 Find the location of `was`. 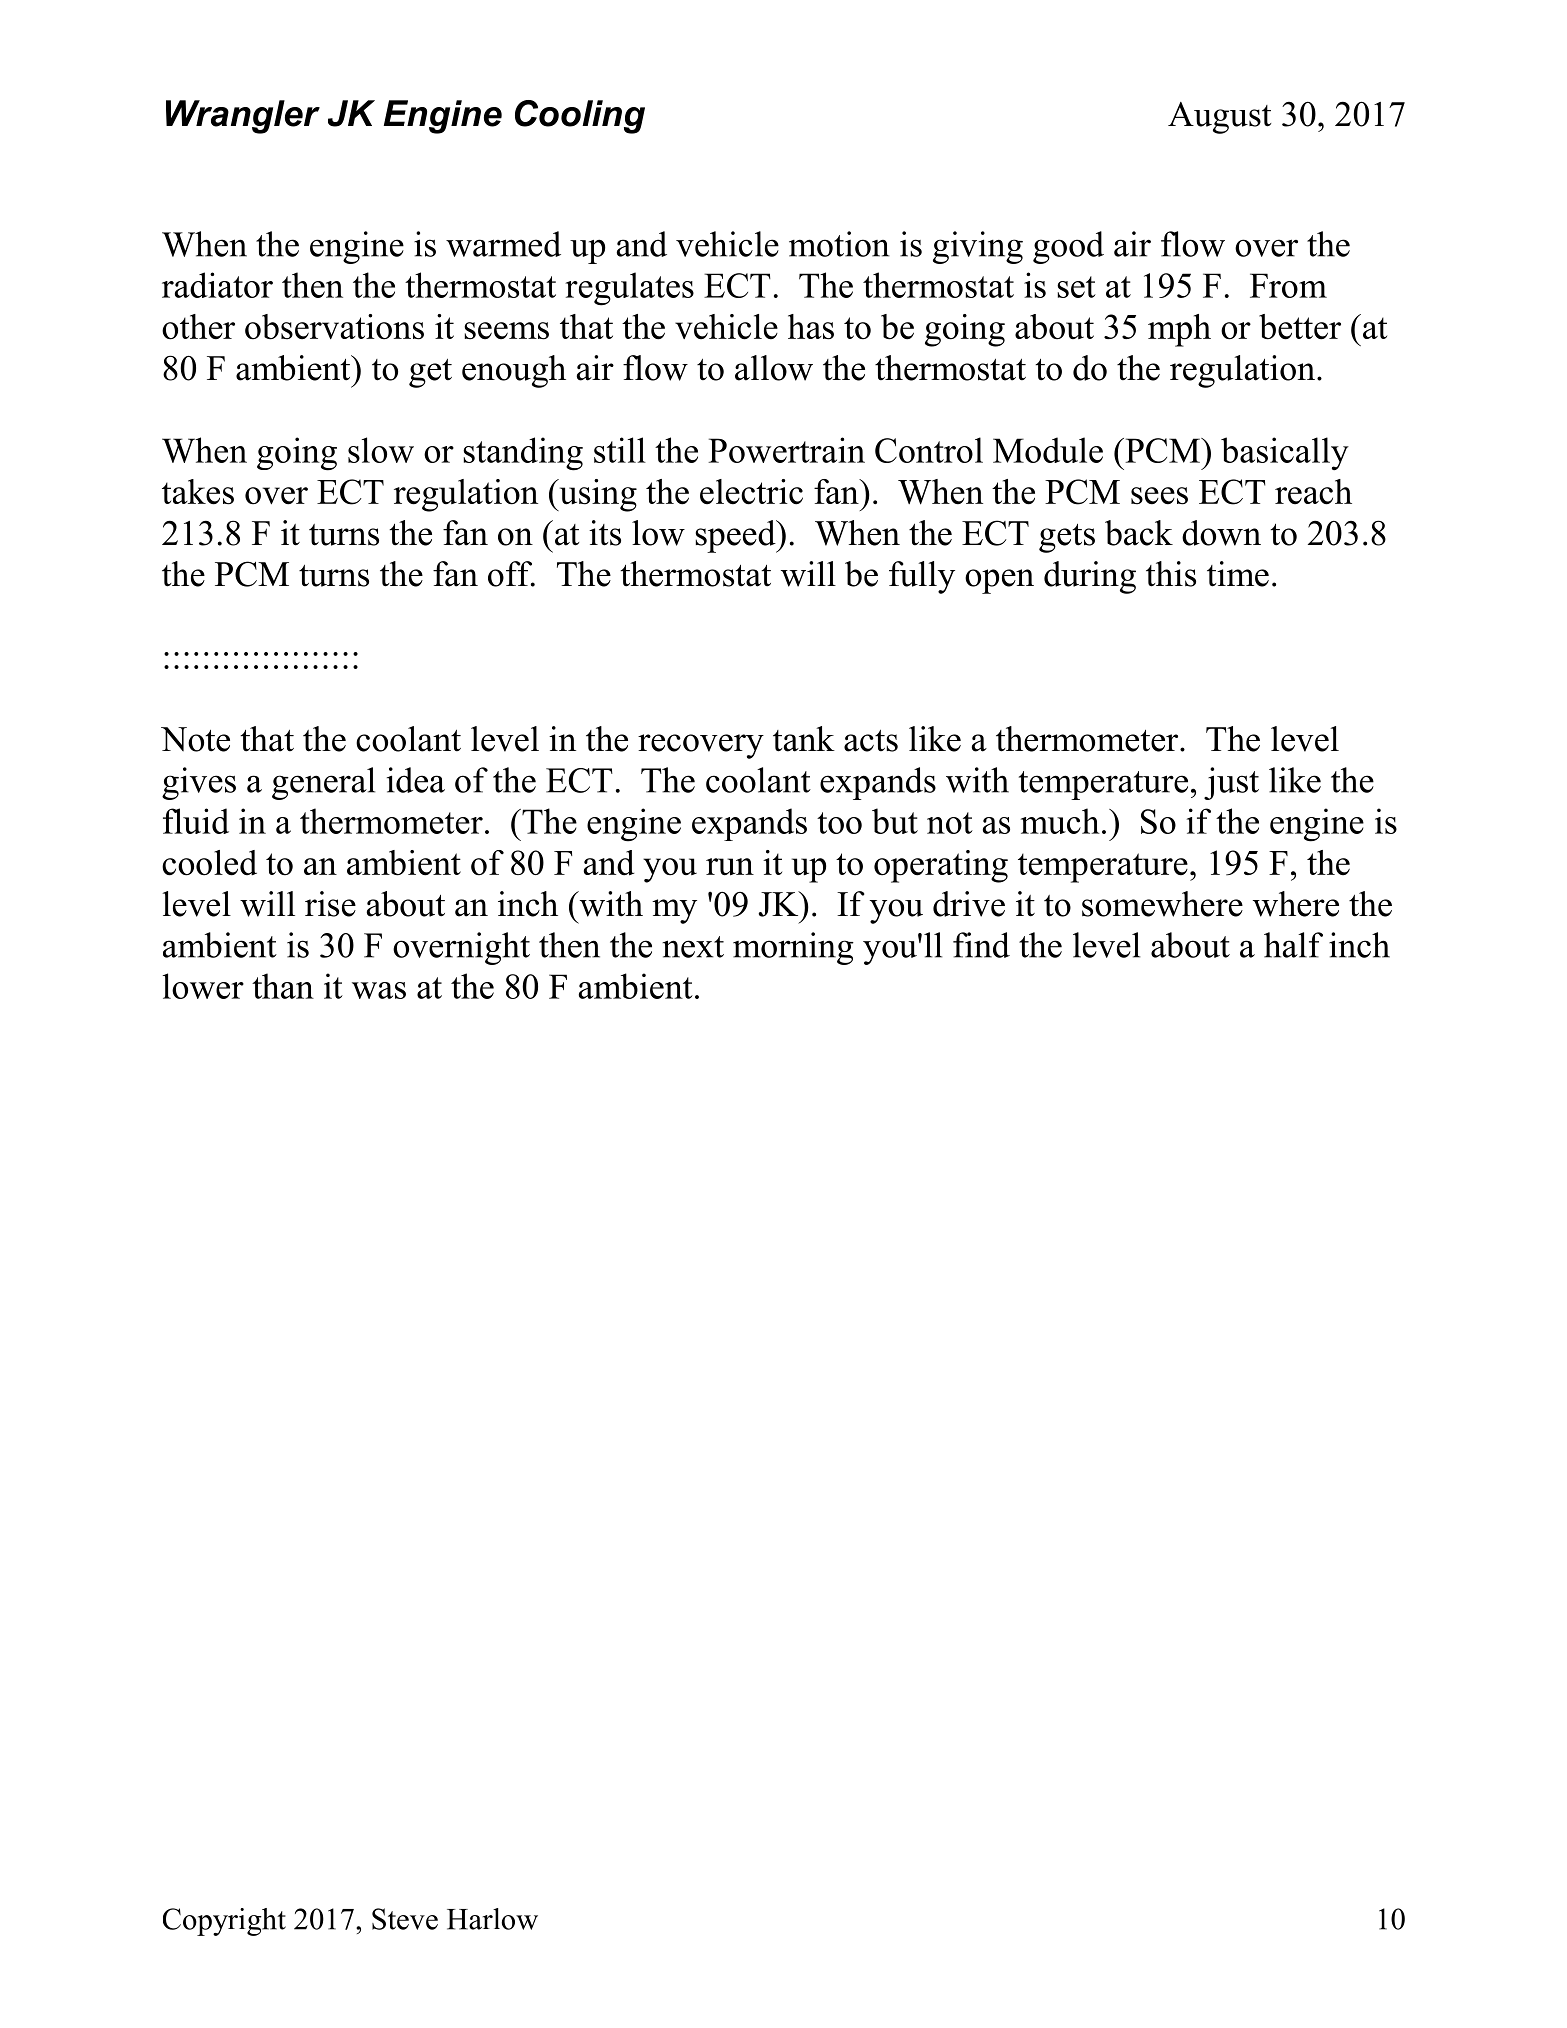

was is located at coordinates (379, 990).
